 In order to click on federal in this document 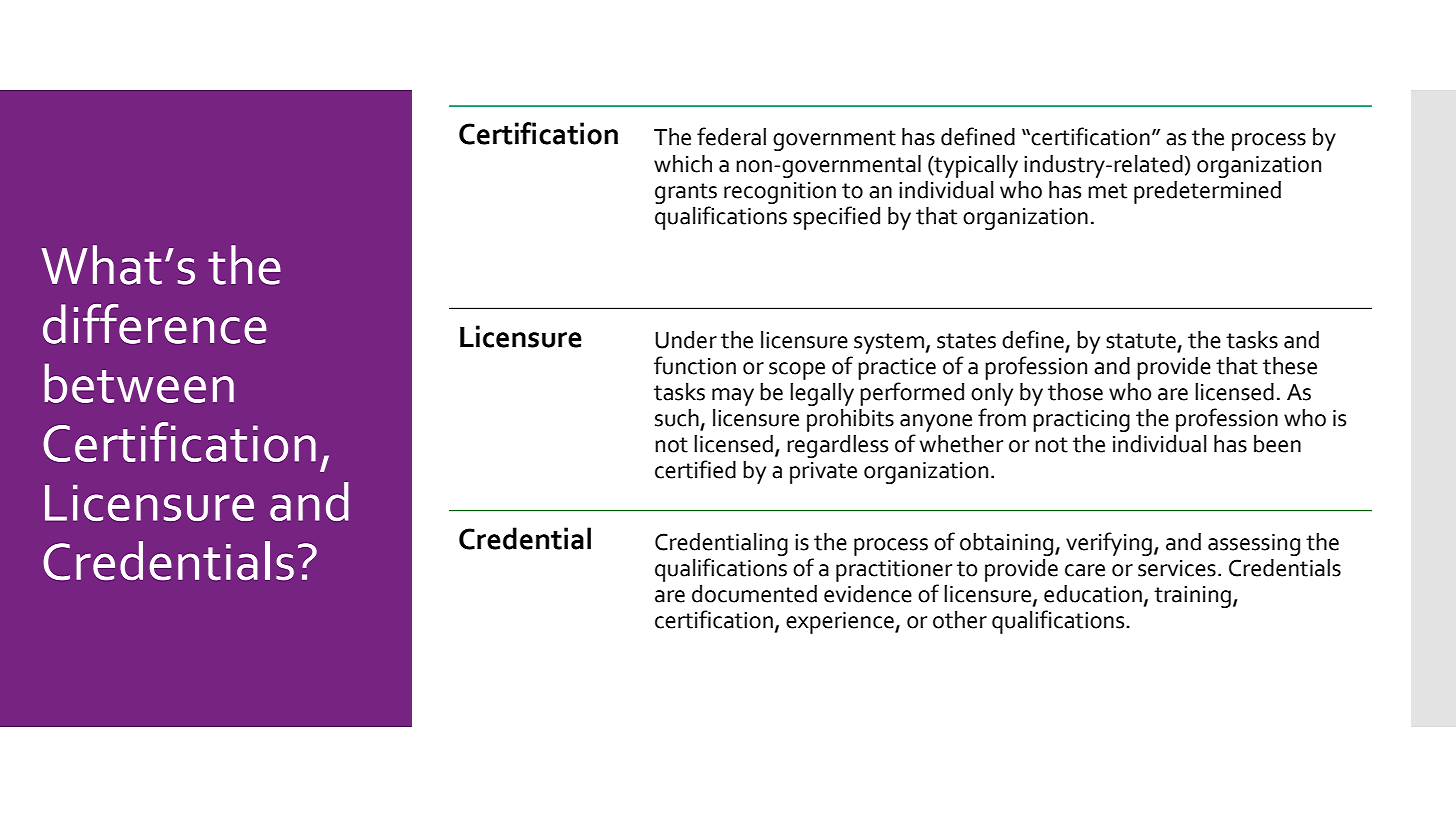, I will do `click(731, 136)`.
